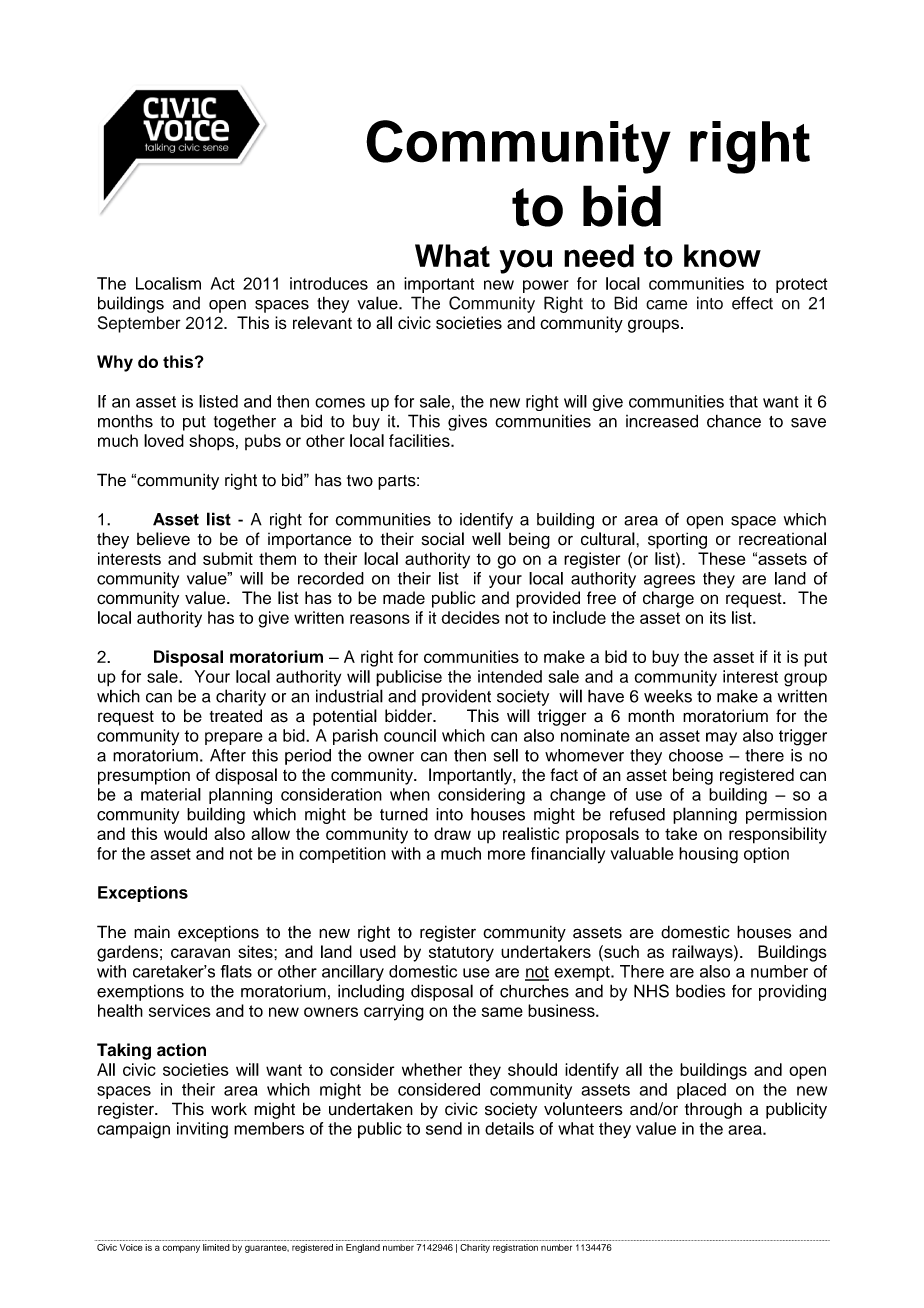  I want to click on limited, so click(216, 1247).
